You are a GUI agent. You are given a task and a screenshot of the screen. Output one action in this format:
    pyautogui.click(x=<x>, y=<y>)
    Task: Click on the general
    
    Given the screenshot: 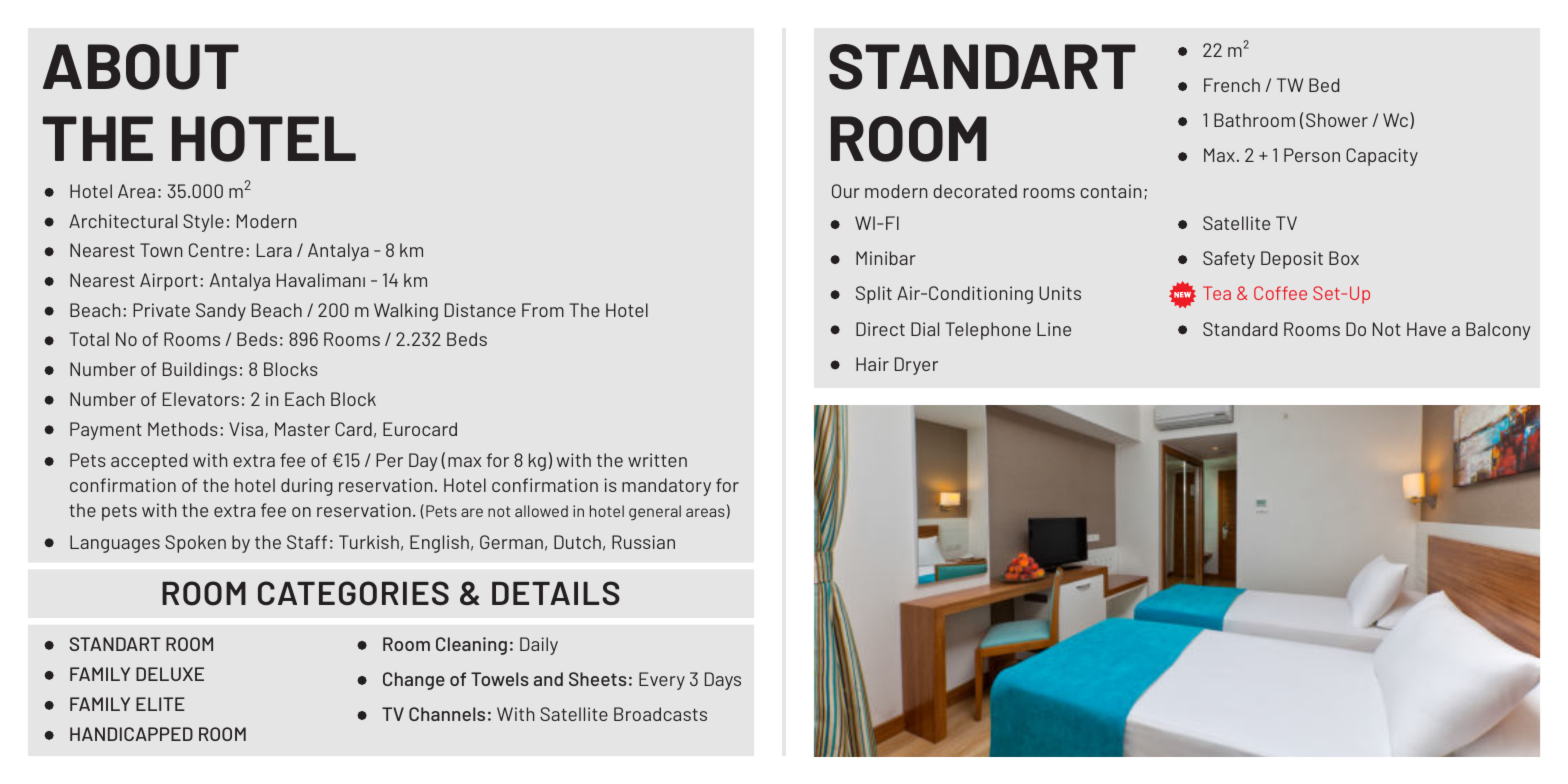 What is the action you would take?
    pyautogui.click(x=655, y=512)
